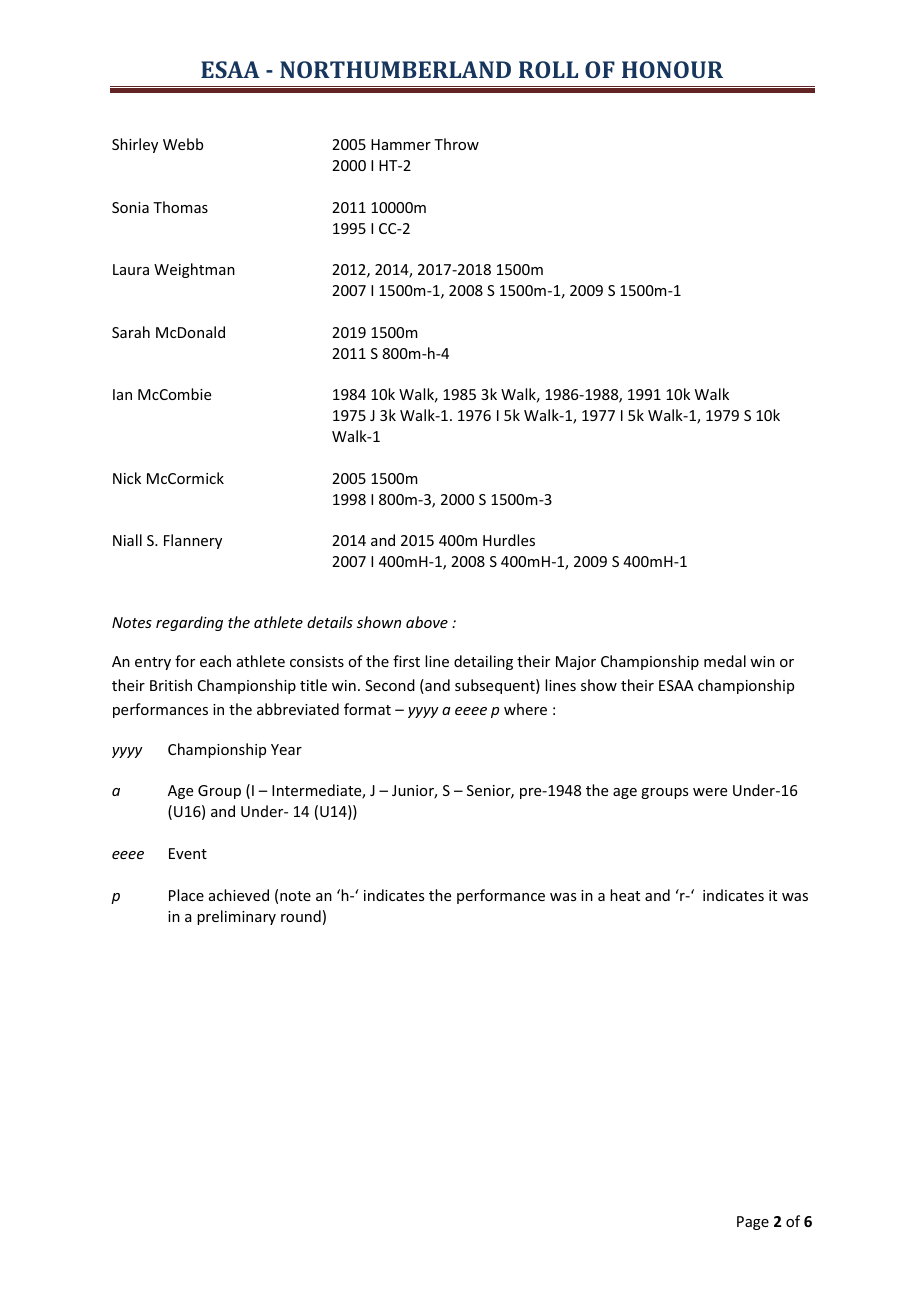 Image resolution: width=924 pixels, height=1308 pixels. I want to click on Webb, so click(183, 144).
